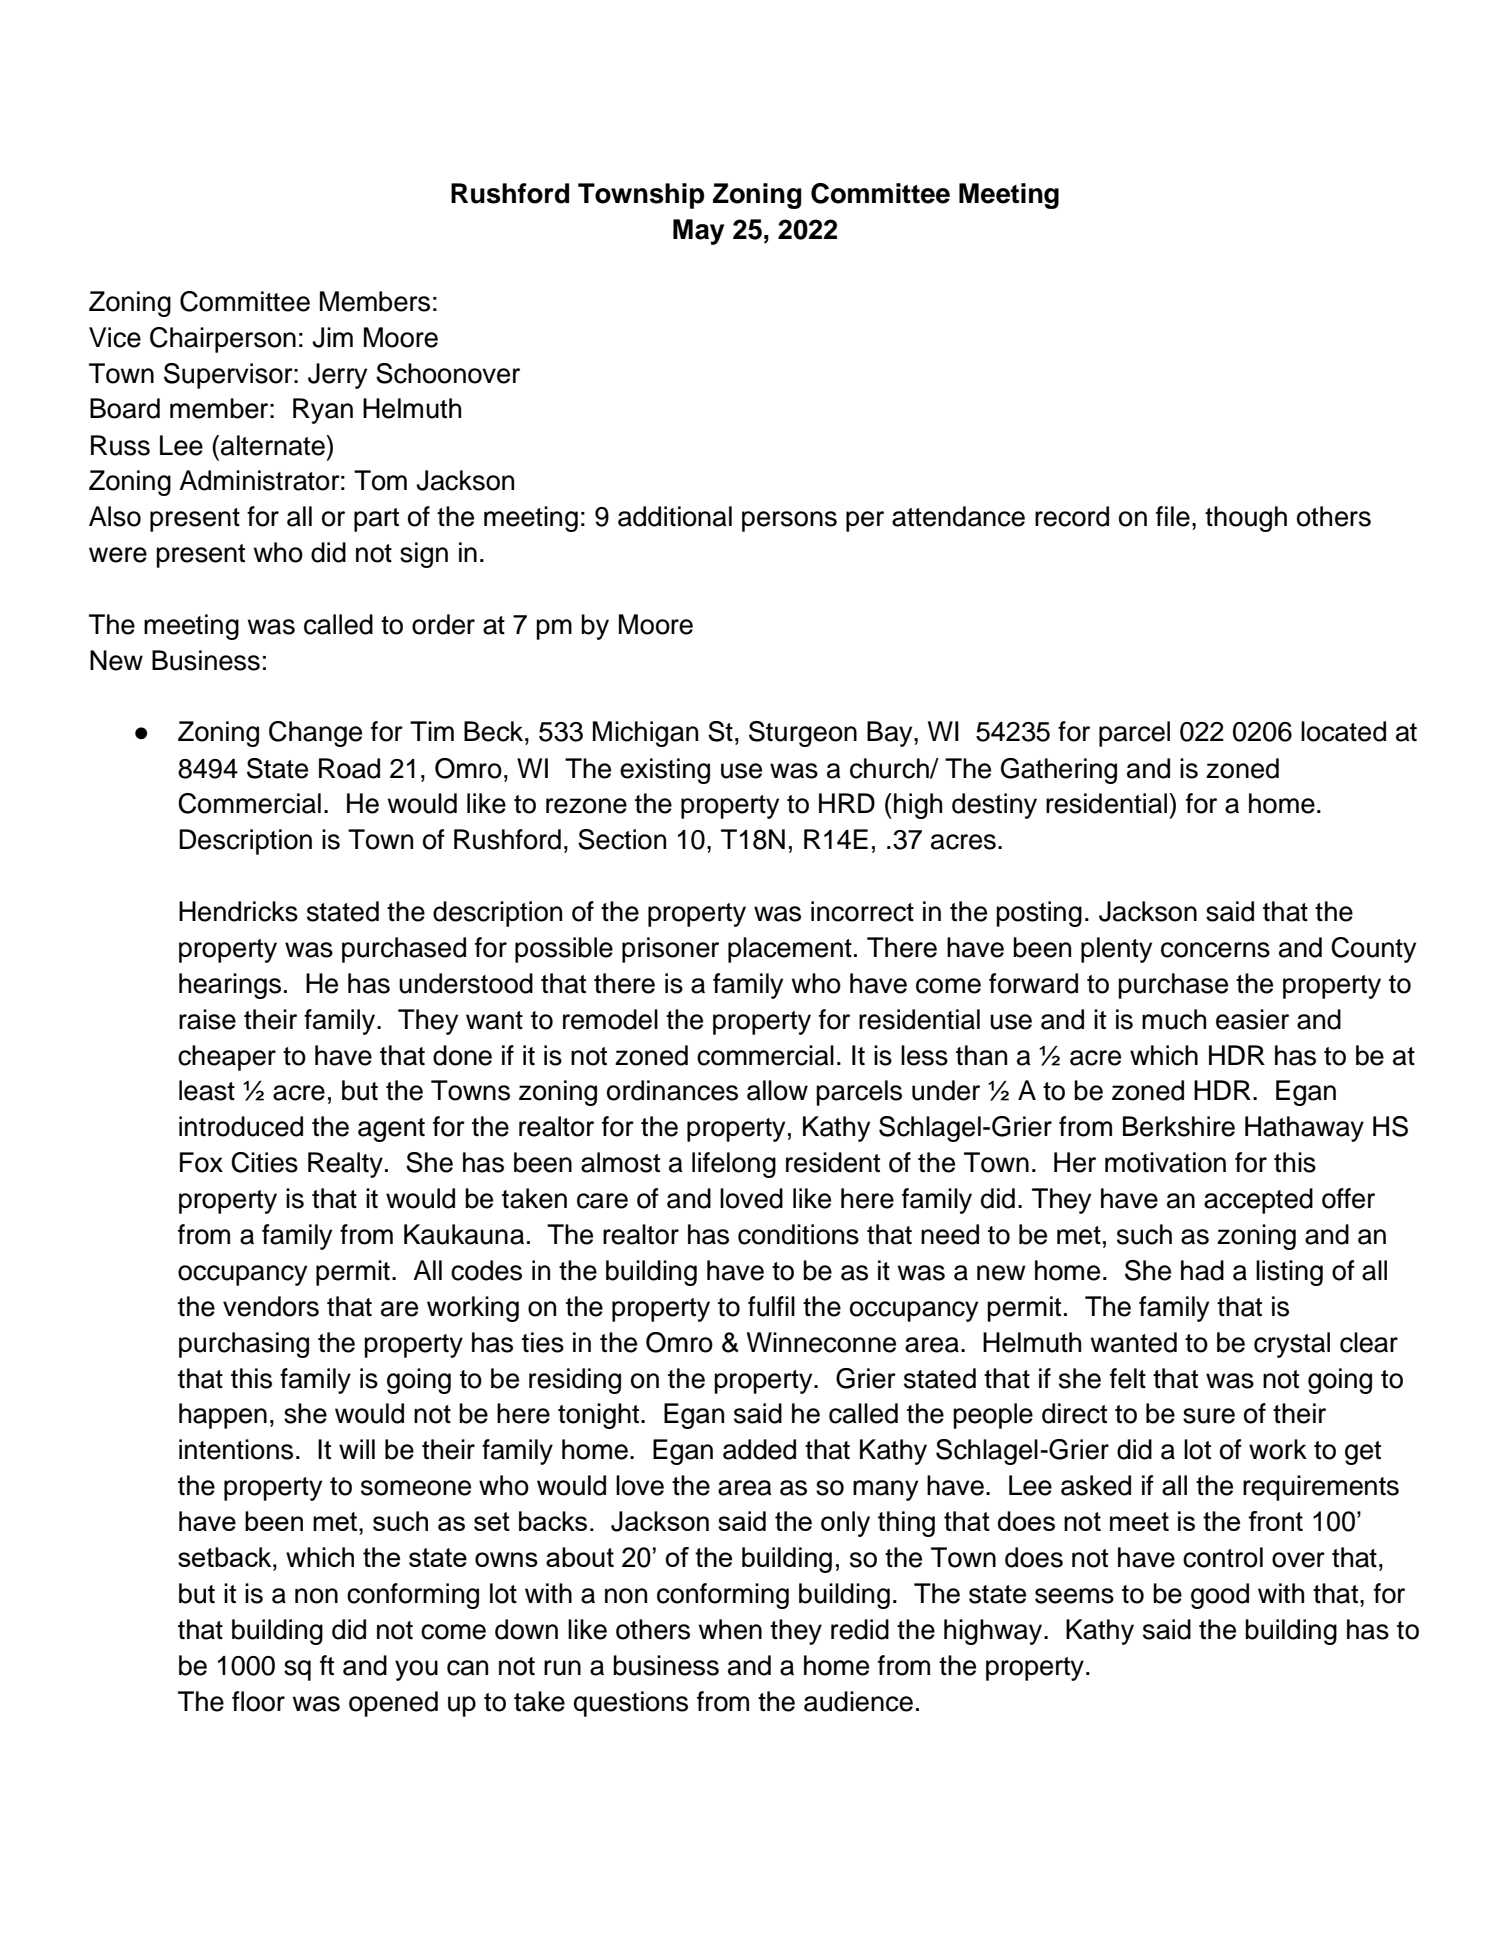  I want to click on Fox, so click(201, 1162).
